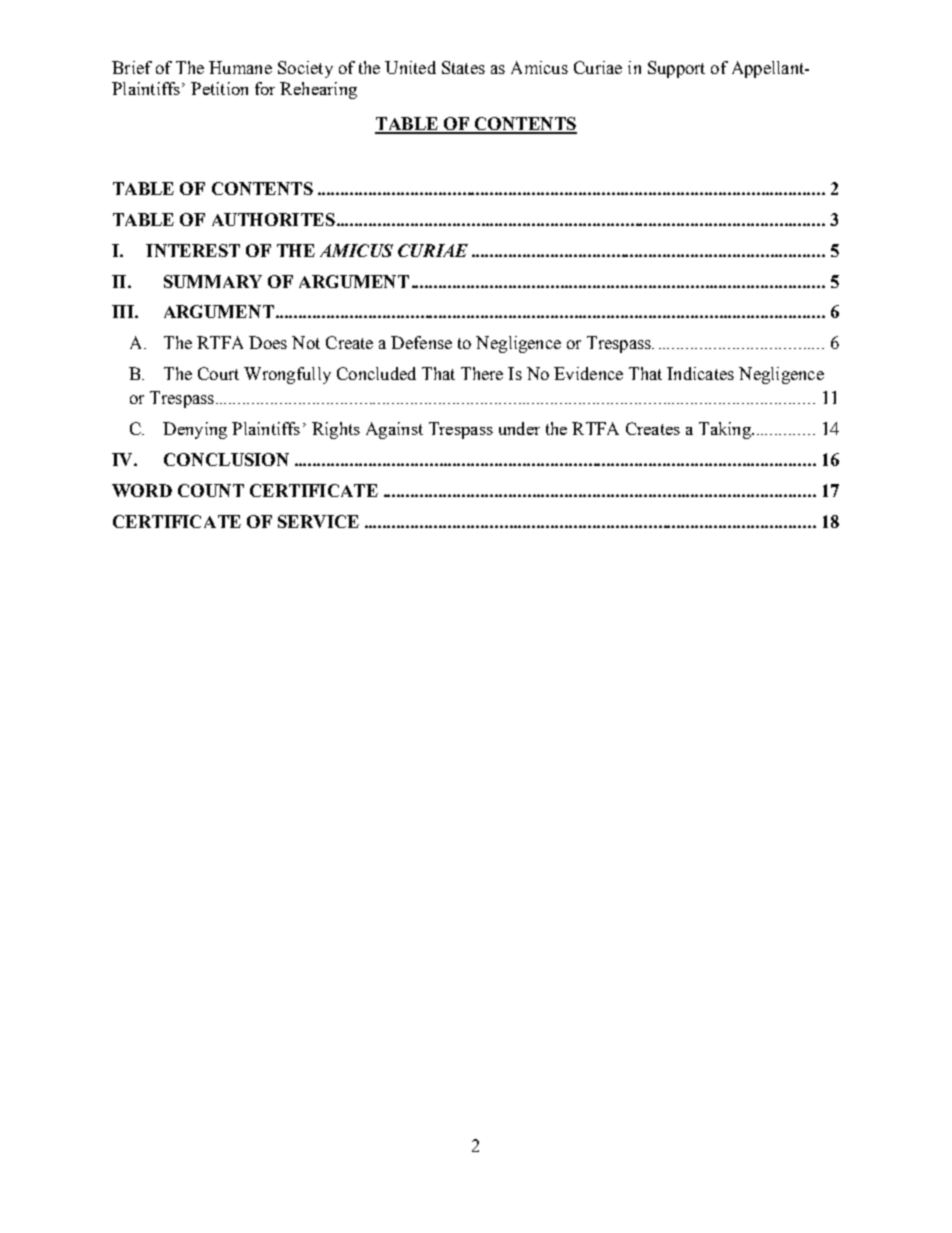 This screenshot has width=952, height=1233. What do you see at coordinates (410, 67) in the screenshot?
I see `United` at bounding box center [410, 67].
